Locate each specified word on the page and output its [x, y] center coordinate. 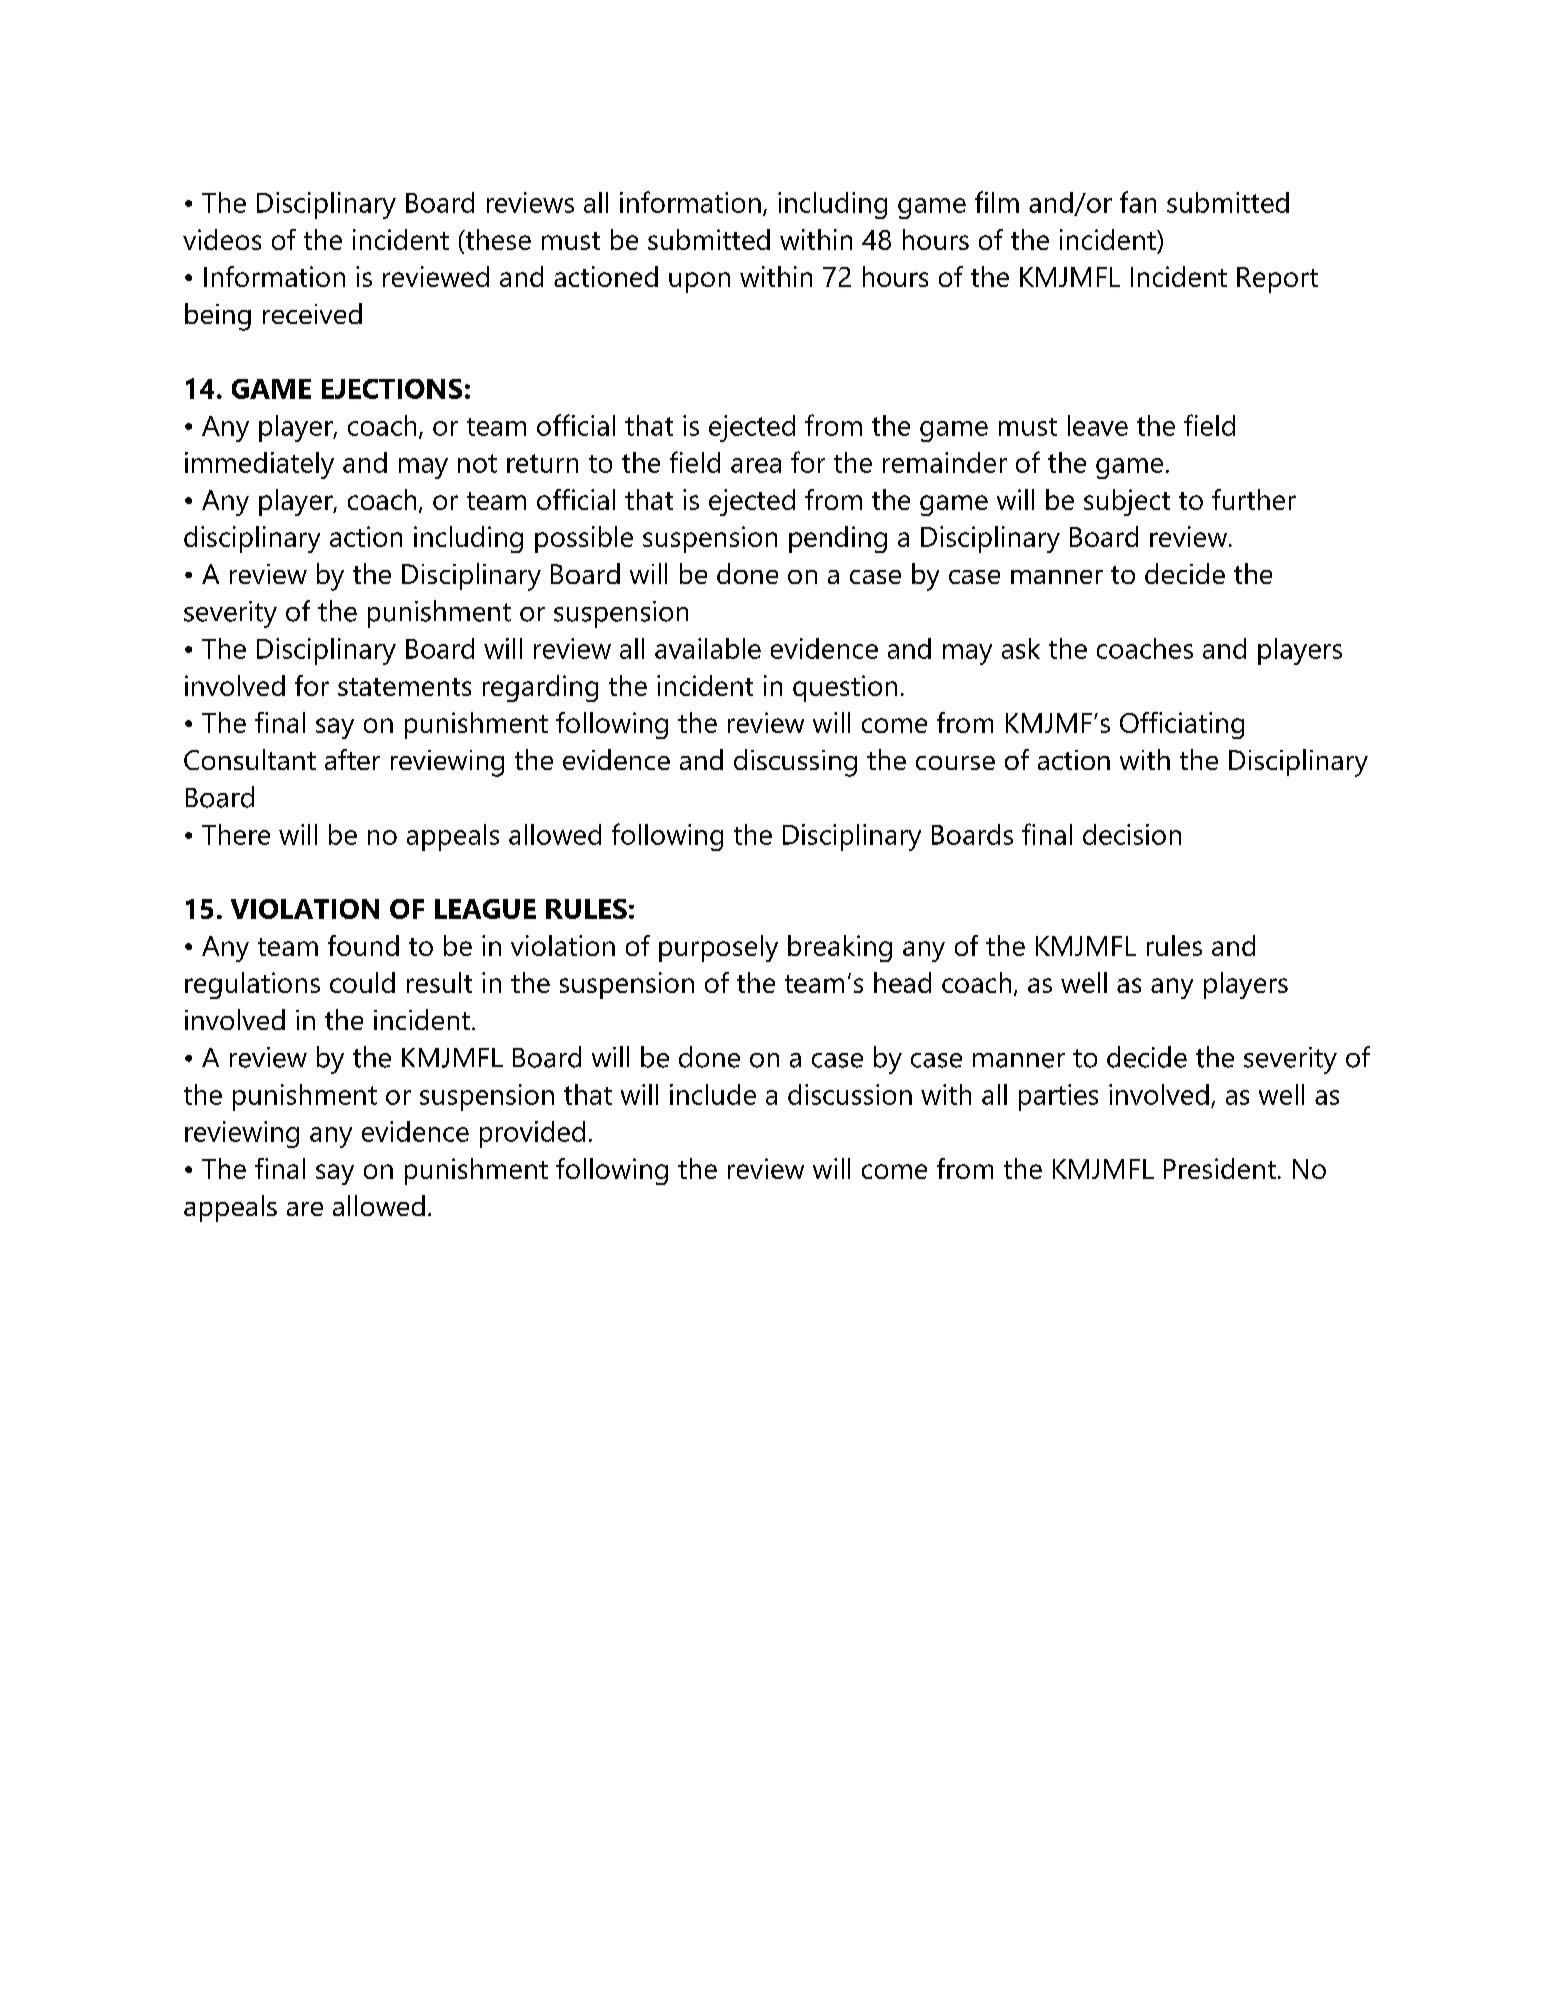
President [1220, 1168]
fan [1138, 202]
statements [404, 687]
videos [222, 239]
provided [532, 1134]
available [708, 648]
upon [699, 282]
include [713, 1094]
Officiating [1182, 725]
